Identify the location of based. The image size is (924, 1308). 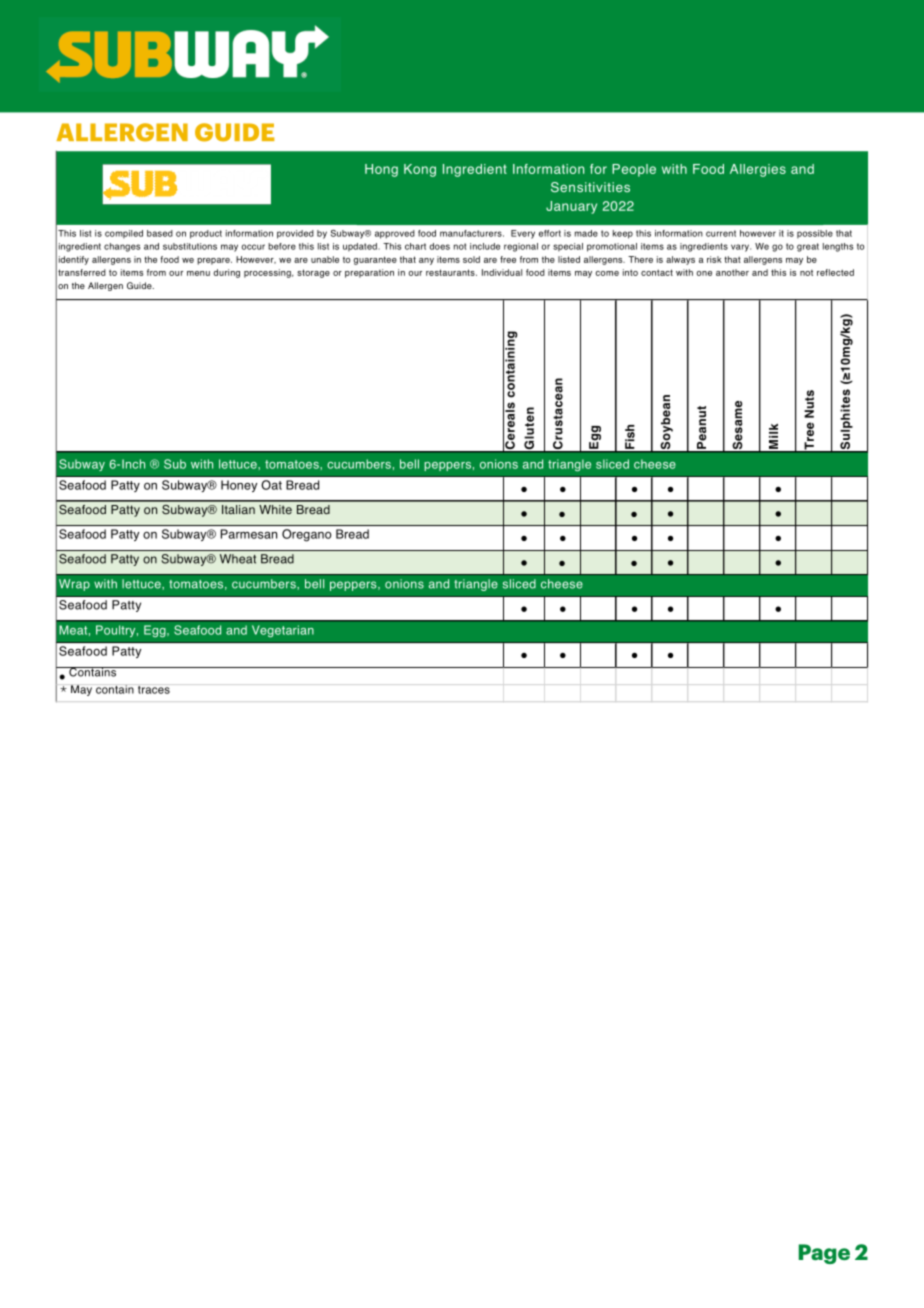
(160, 233).
